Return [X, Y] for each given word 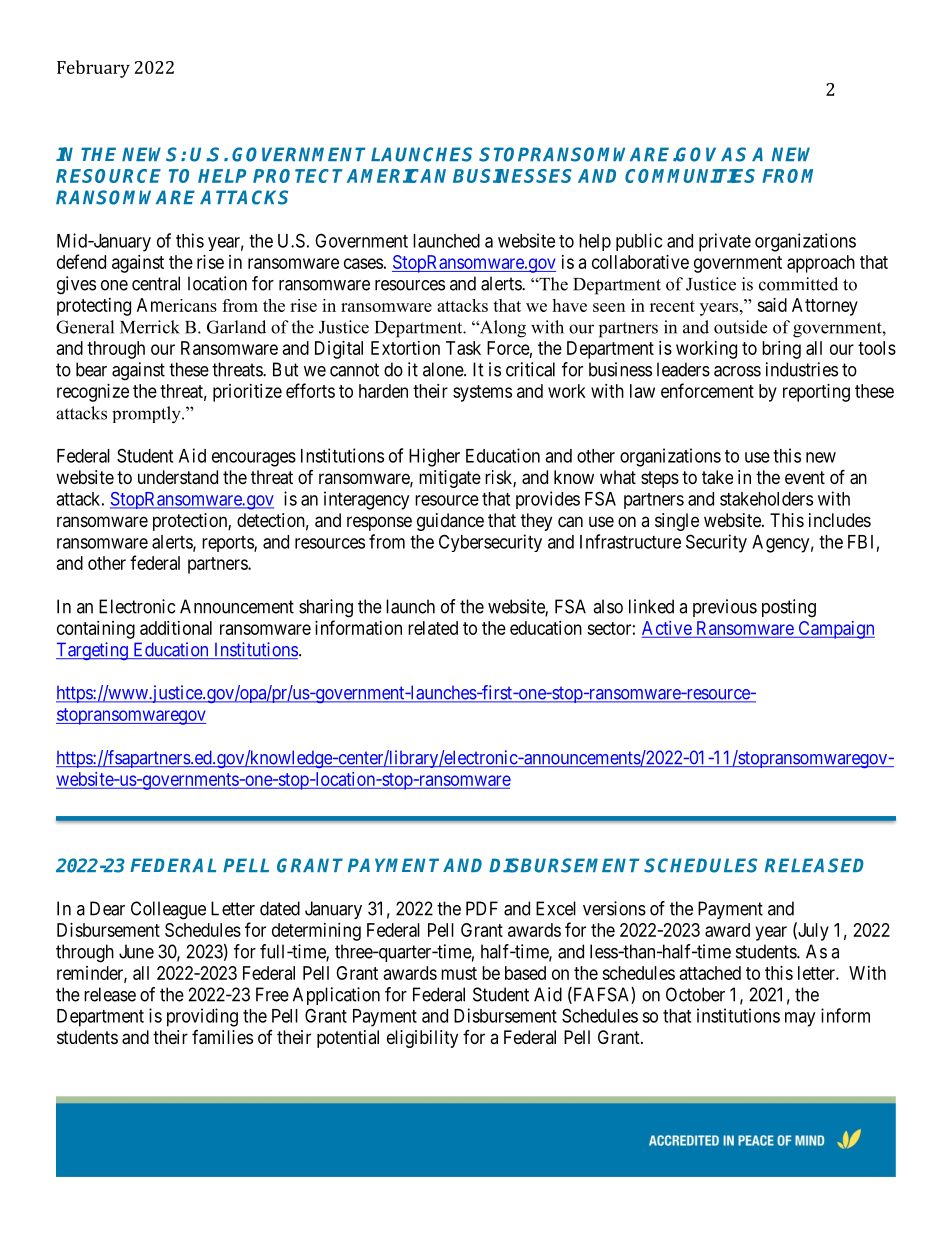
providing [202, 1017]
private [725, 242]
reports [228, 544]
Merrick [150, 327]
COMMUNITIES [690, 176]
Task [463, 348]
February [93, 69]
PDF [482, 908]
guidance [450, 522]
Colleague [168, 910]
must [459, 973]
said [772, 305]
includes [840, 520]
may [800, 1019]
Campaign [835, 630]
